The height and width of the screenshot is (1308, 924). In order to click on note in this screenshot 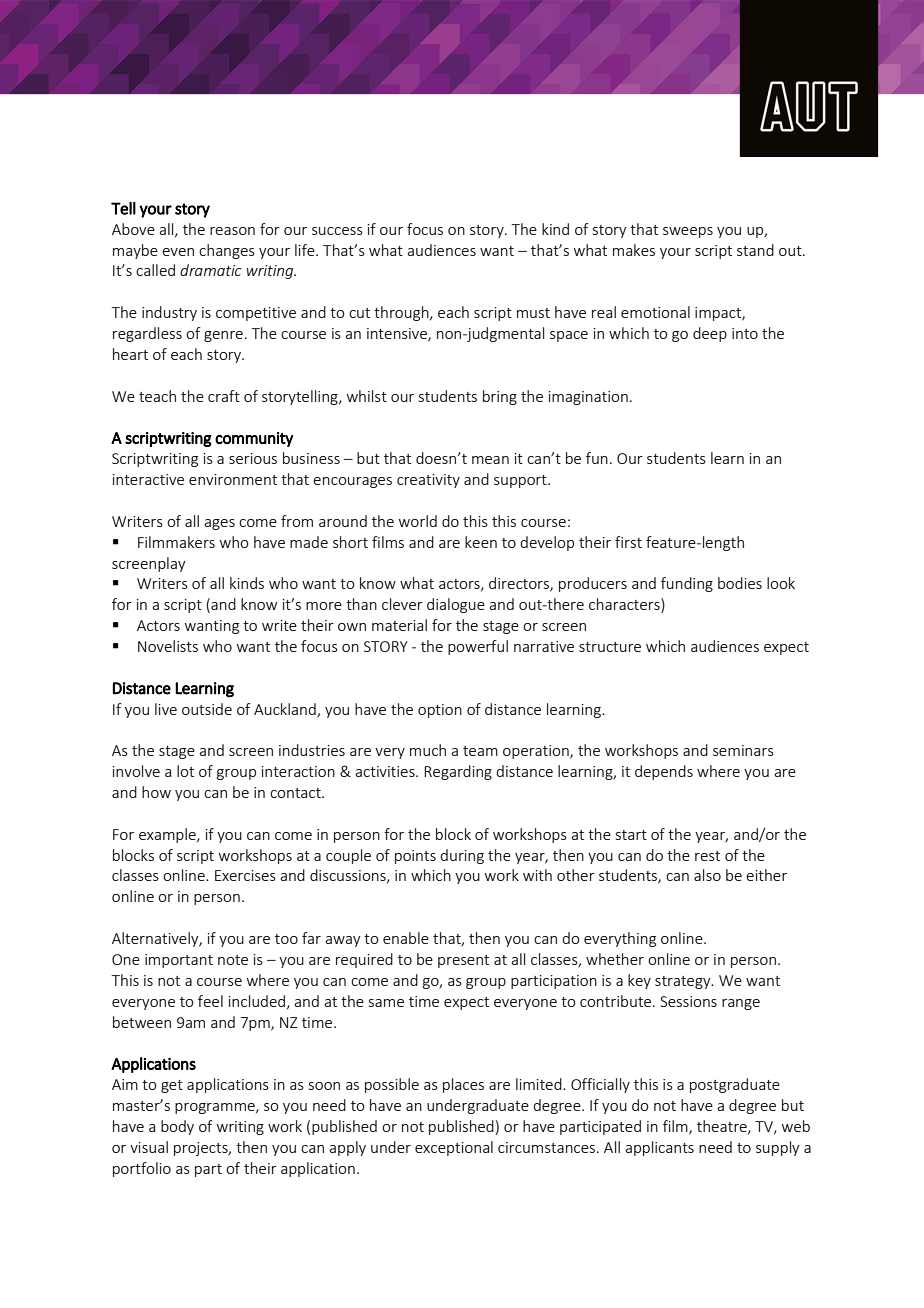, I will do `click(233, 960)`.
